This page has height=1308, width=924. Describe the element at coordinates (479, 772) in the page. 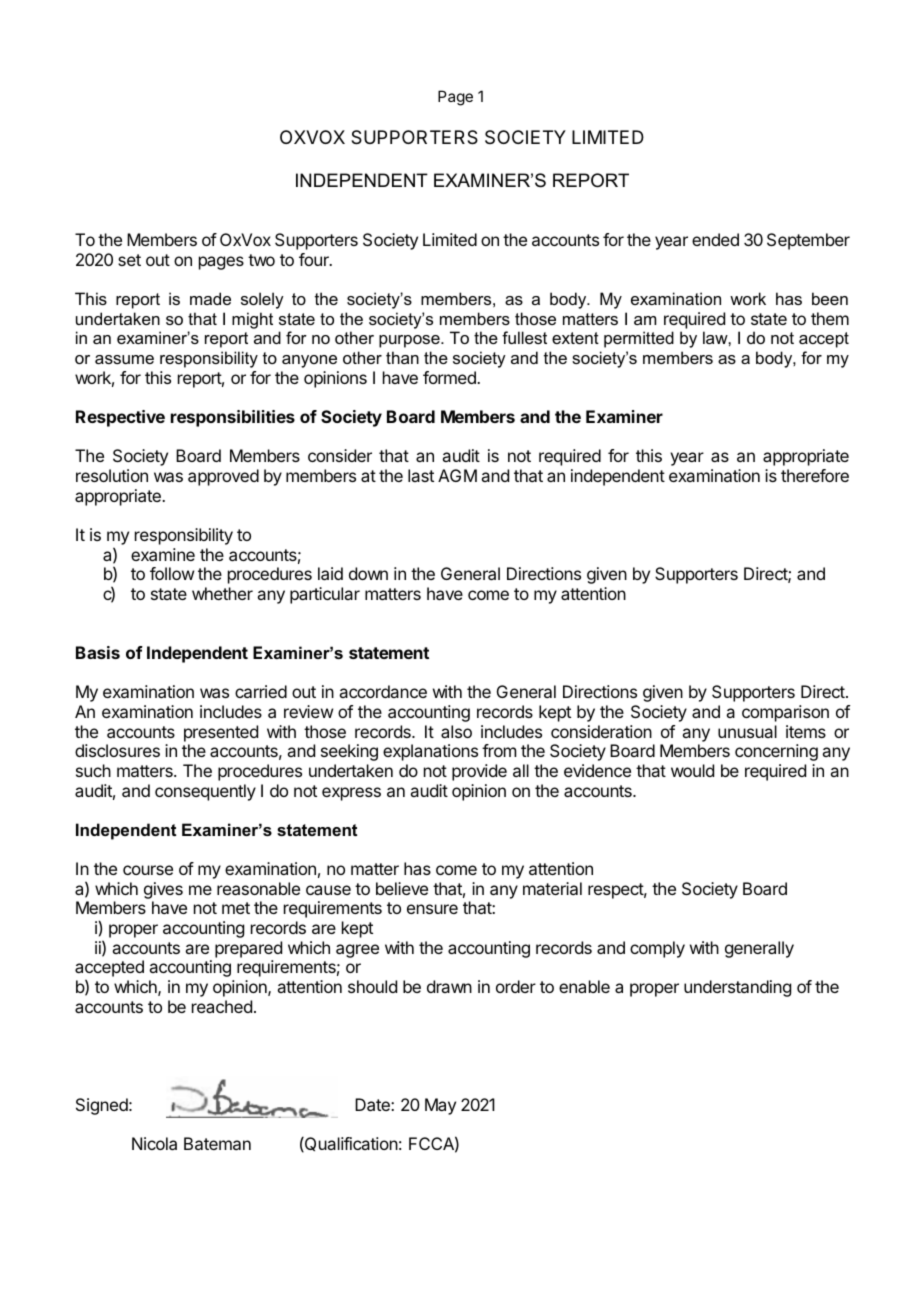

I see `provide` at that location.
